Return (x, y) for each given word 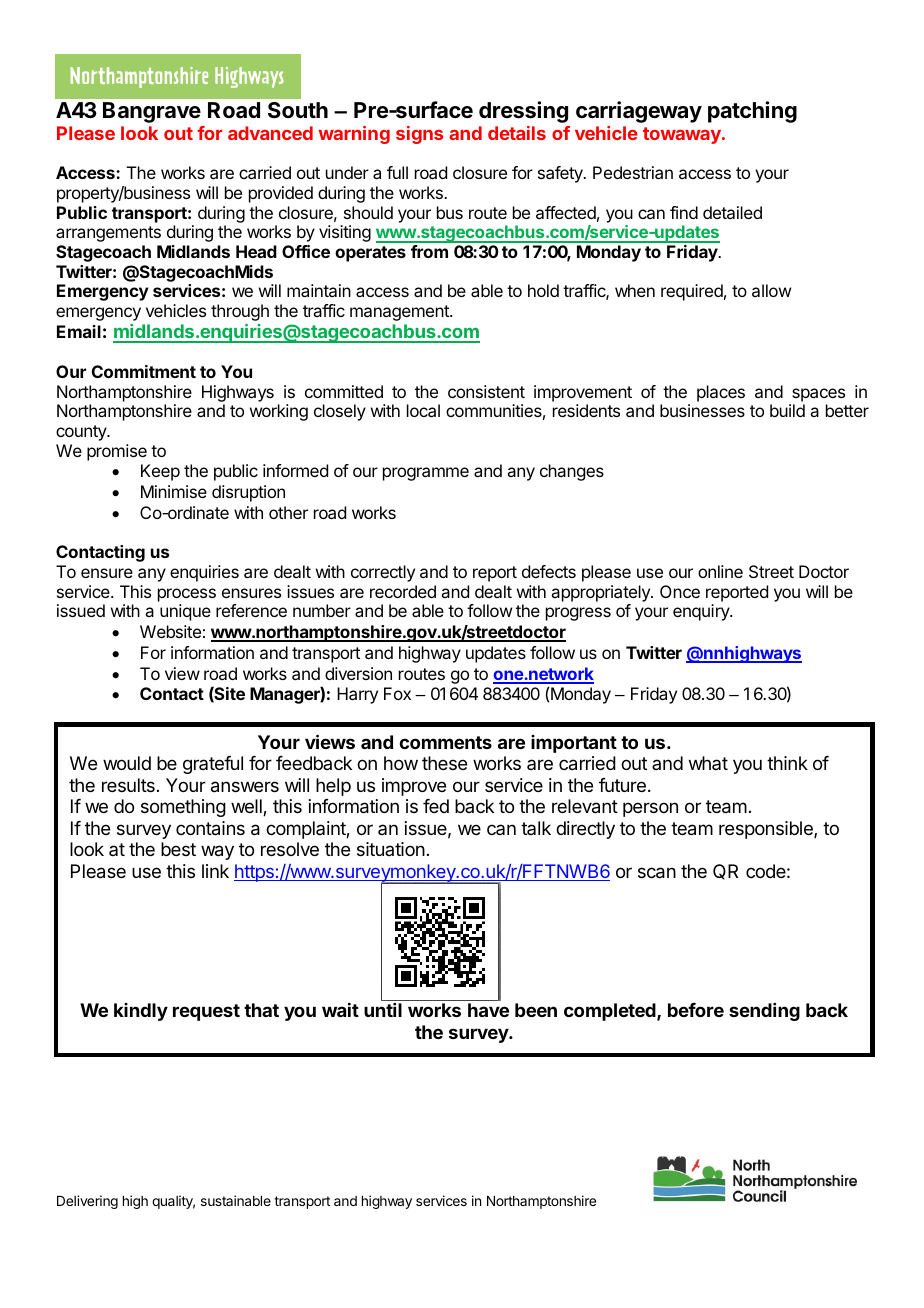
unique (185, 612)
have (488, 1010)
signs (419, 135)
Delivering (87, 1202)
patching (752, 112)
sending (764, 1012)
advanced (270, 133)
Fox (397, 693)
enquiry (702, 612)
